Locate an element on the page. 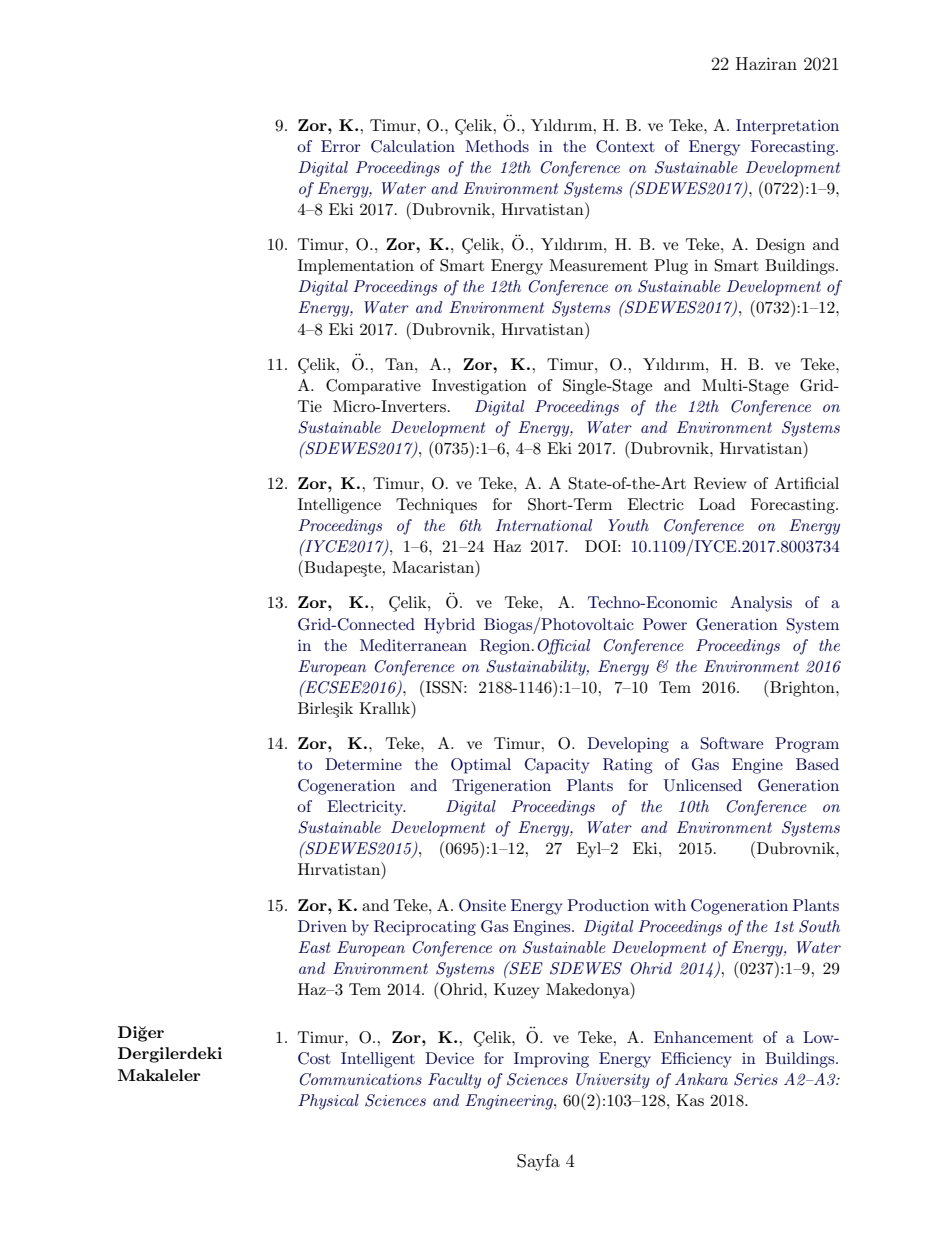  Context is located at coordinates (625, 146).
